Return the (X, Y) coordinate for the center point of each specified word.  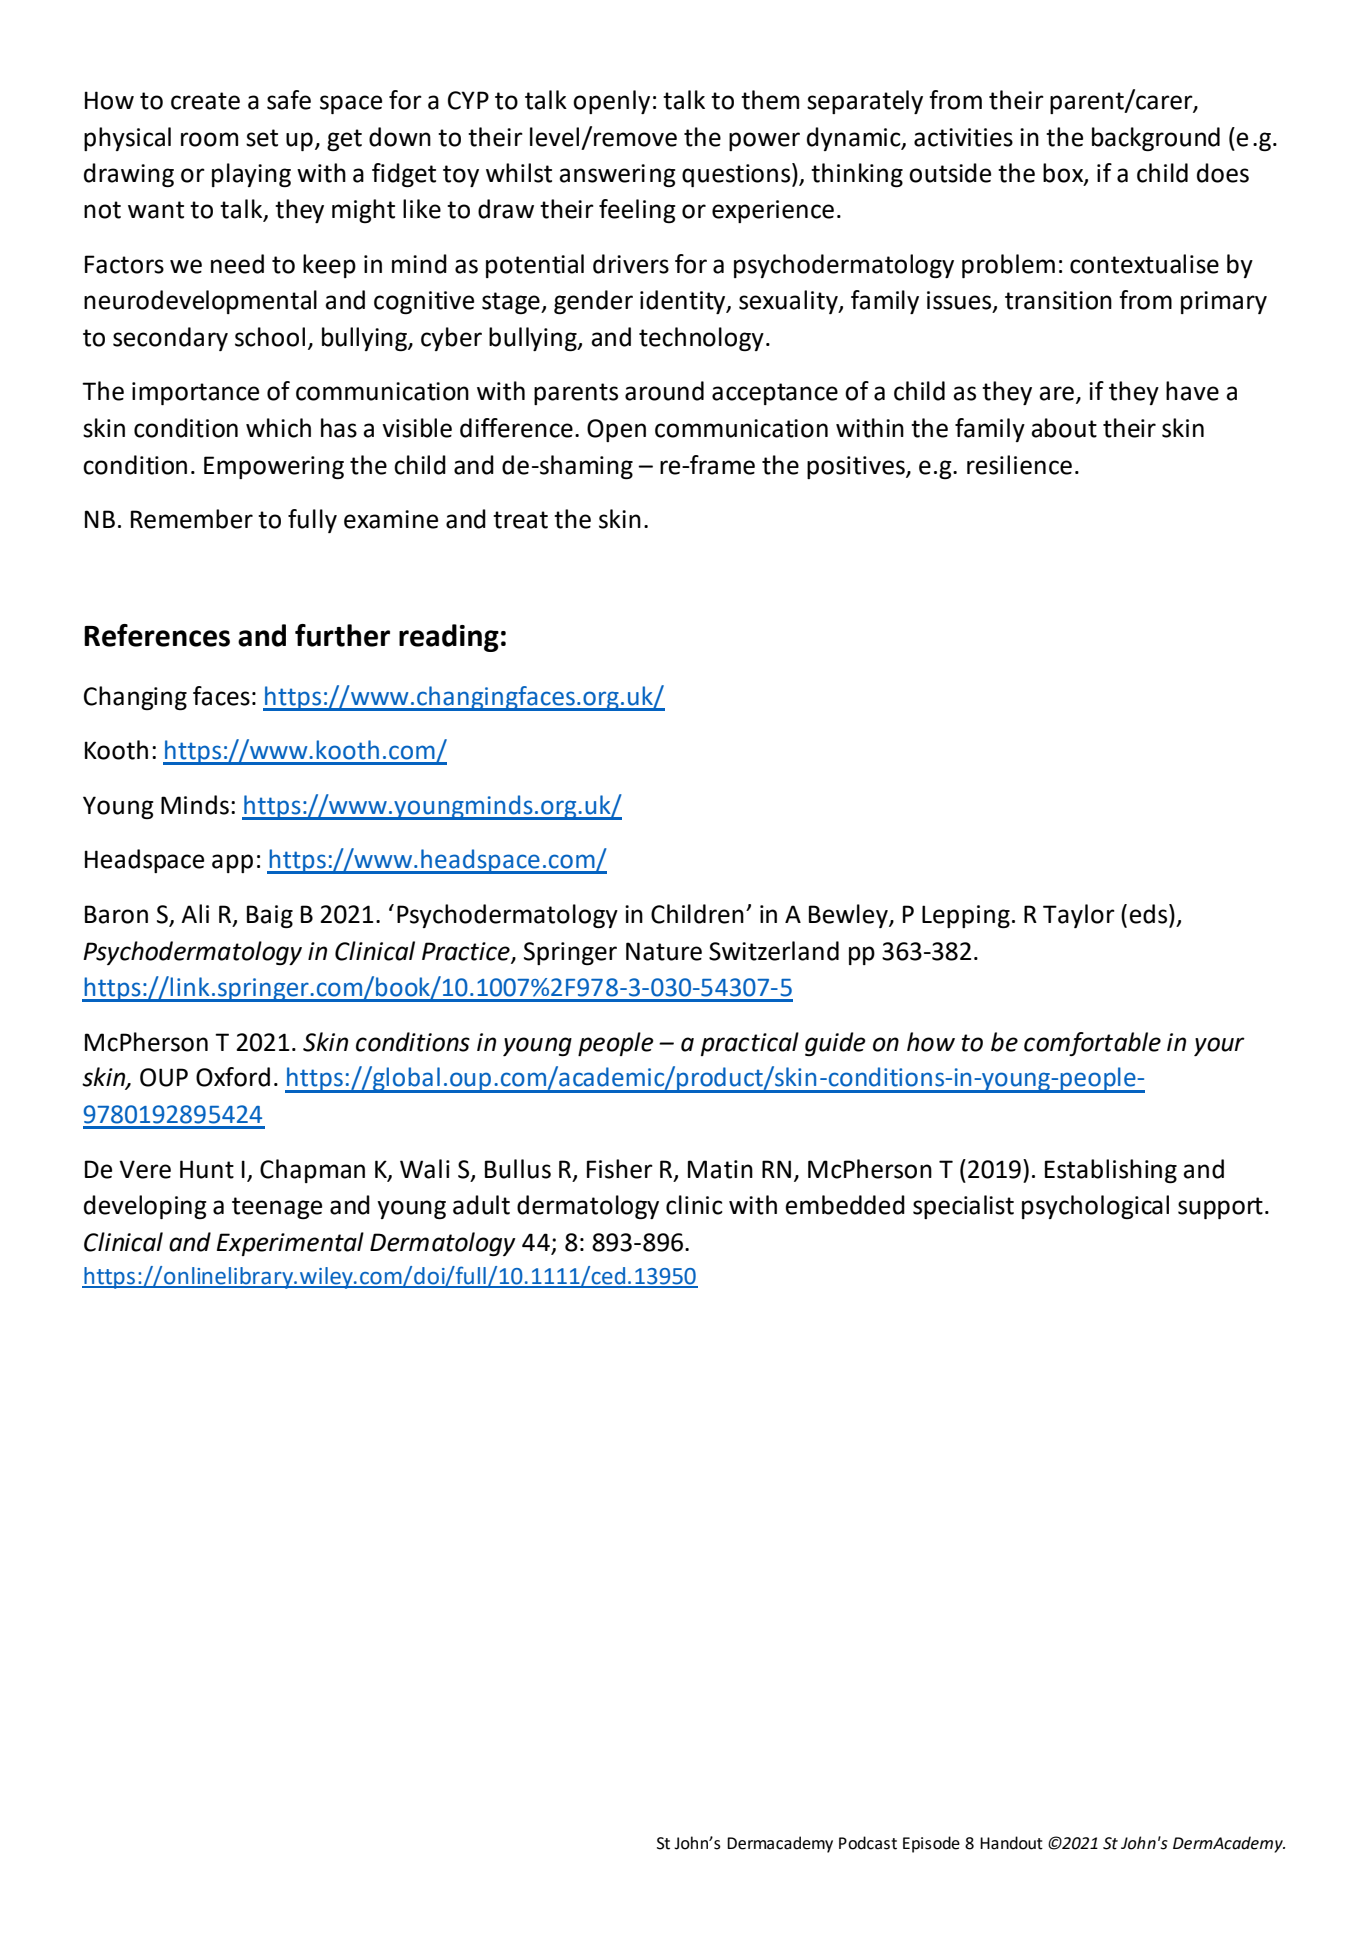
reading (449, 638)
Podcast (868, 1843)
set (262, 138)
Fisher (620, 1169)
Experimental (290, 1244)
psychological (1095, 1207)
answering (617, 175)
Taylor (1079, 916)
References (157, 635)
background (1156, 139)
